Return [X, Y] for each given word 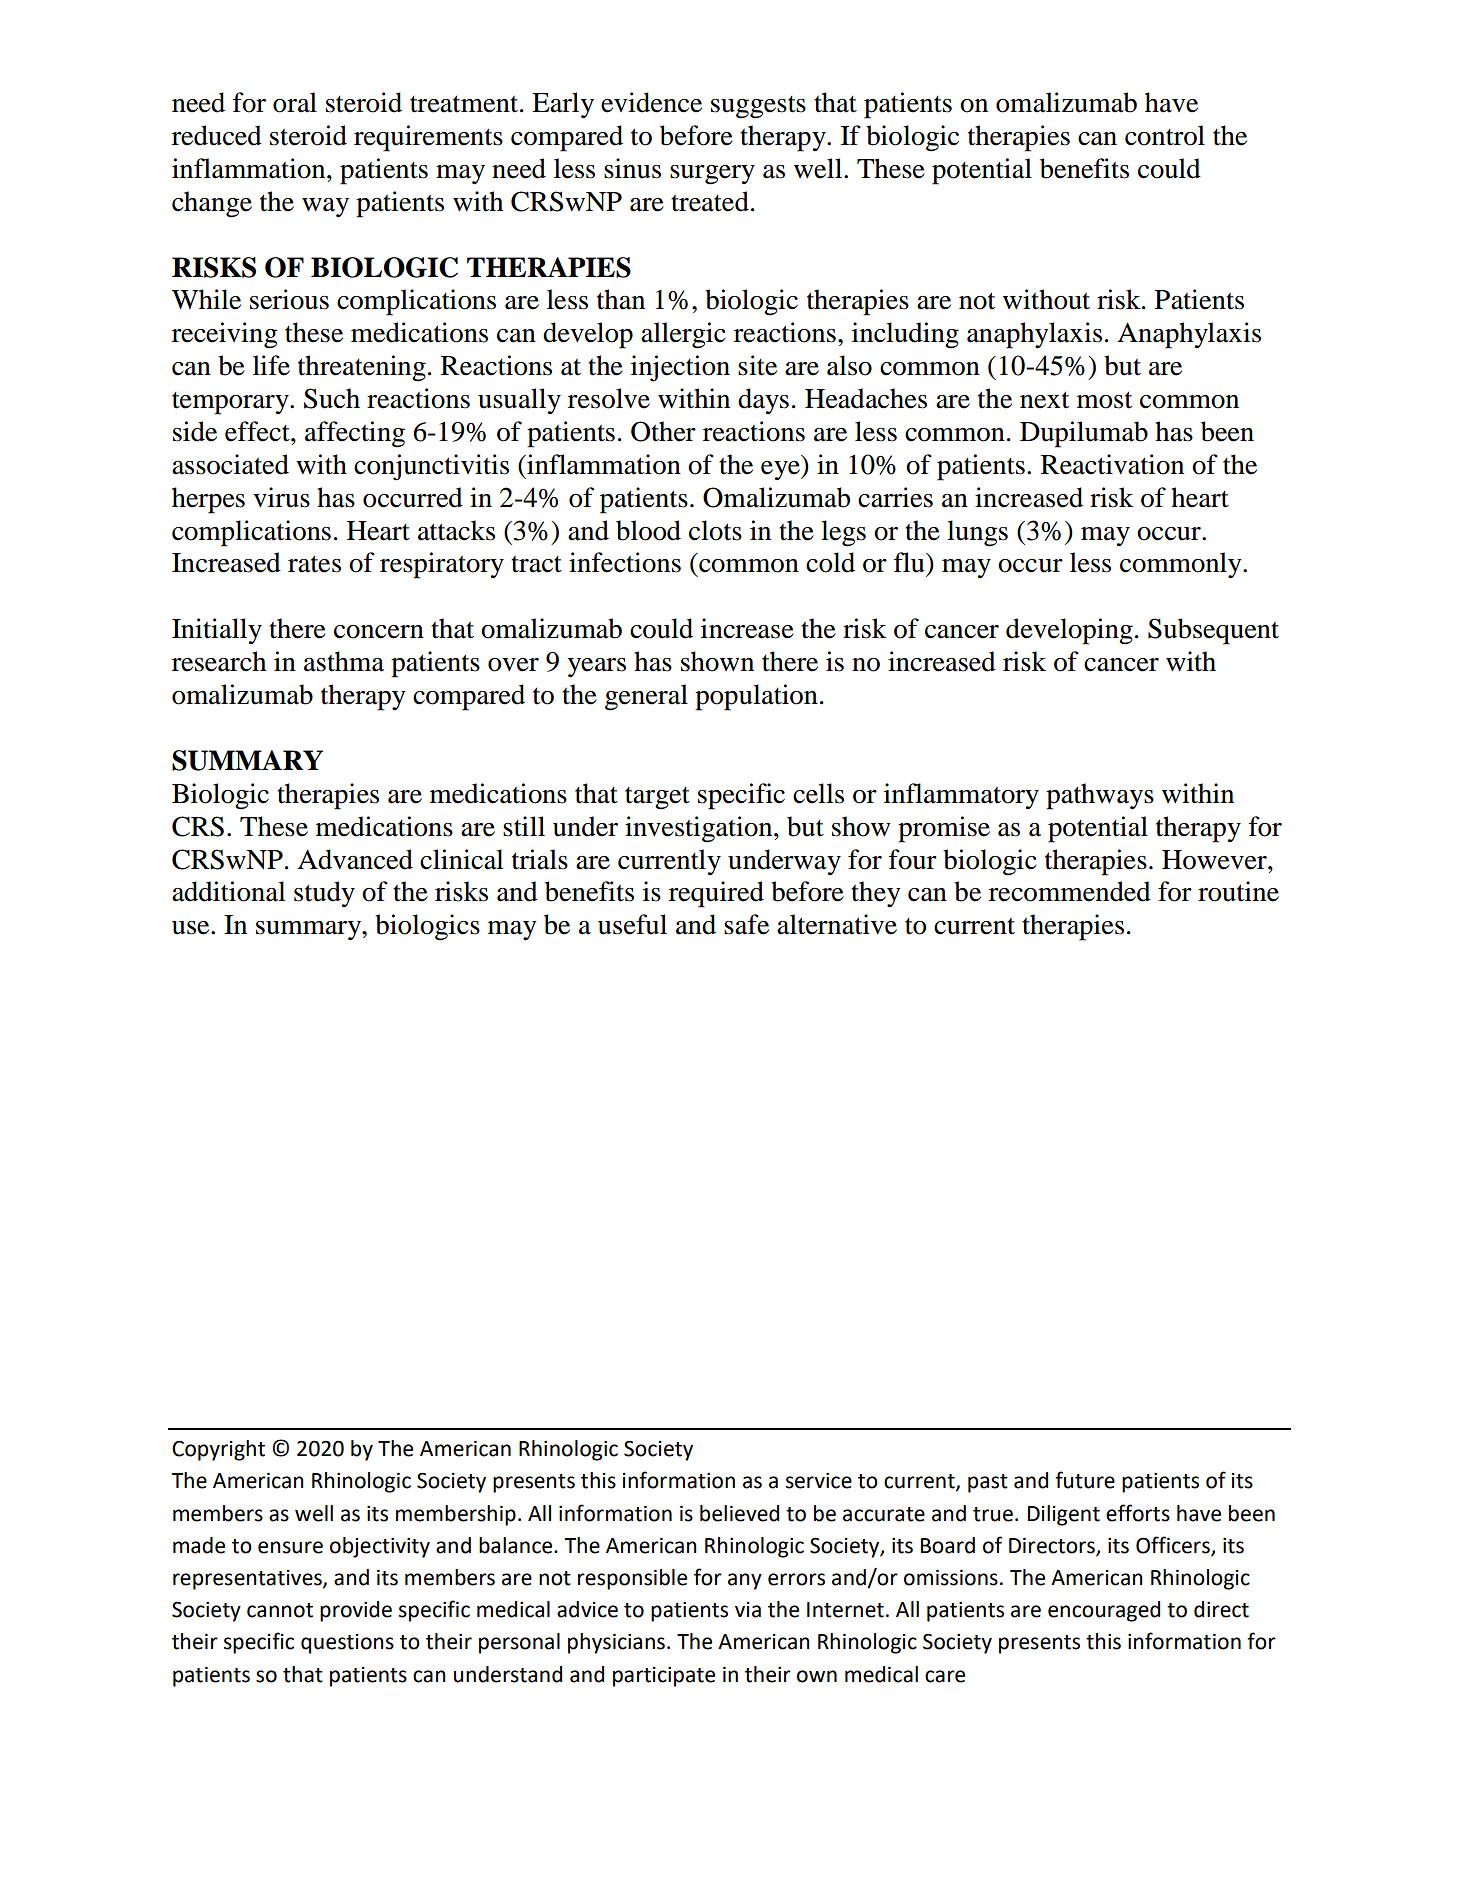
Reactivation [1112, 464]
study [324, 894]
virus [281, 497]
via [748, 1610]
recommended [1070, 891]
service [819, 1481]
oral [295, 102]
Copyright [218, 1450]
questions [347, 1644]
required [716, 894]
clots [715, 530]
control [1165, 135]
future [1085, 1480]
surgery [712, 175]
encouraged [1104, 1611]
